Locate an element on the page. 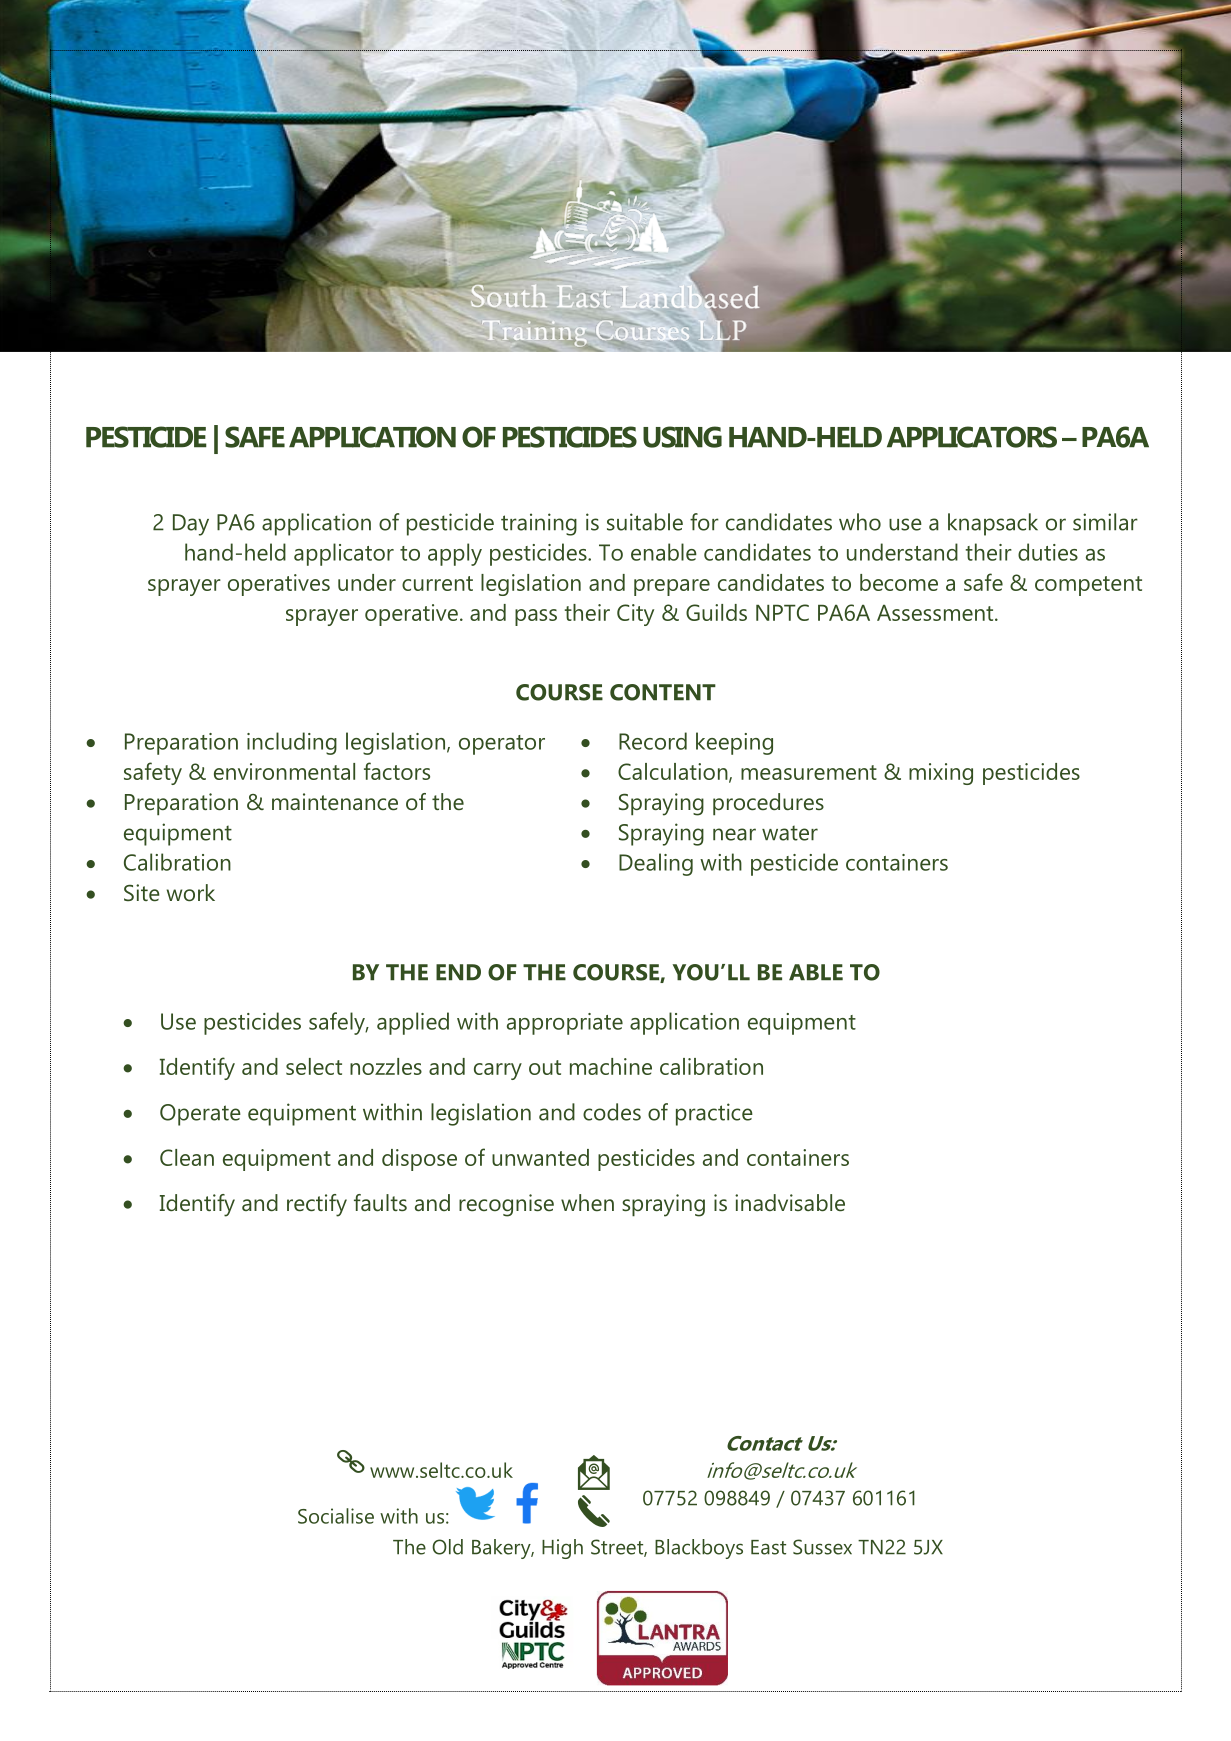 The image size is (1231, 1741). High is located at coordinates (562, 1549).
